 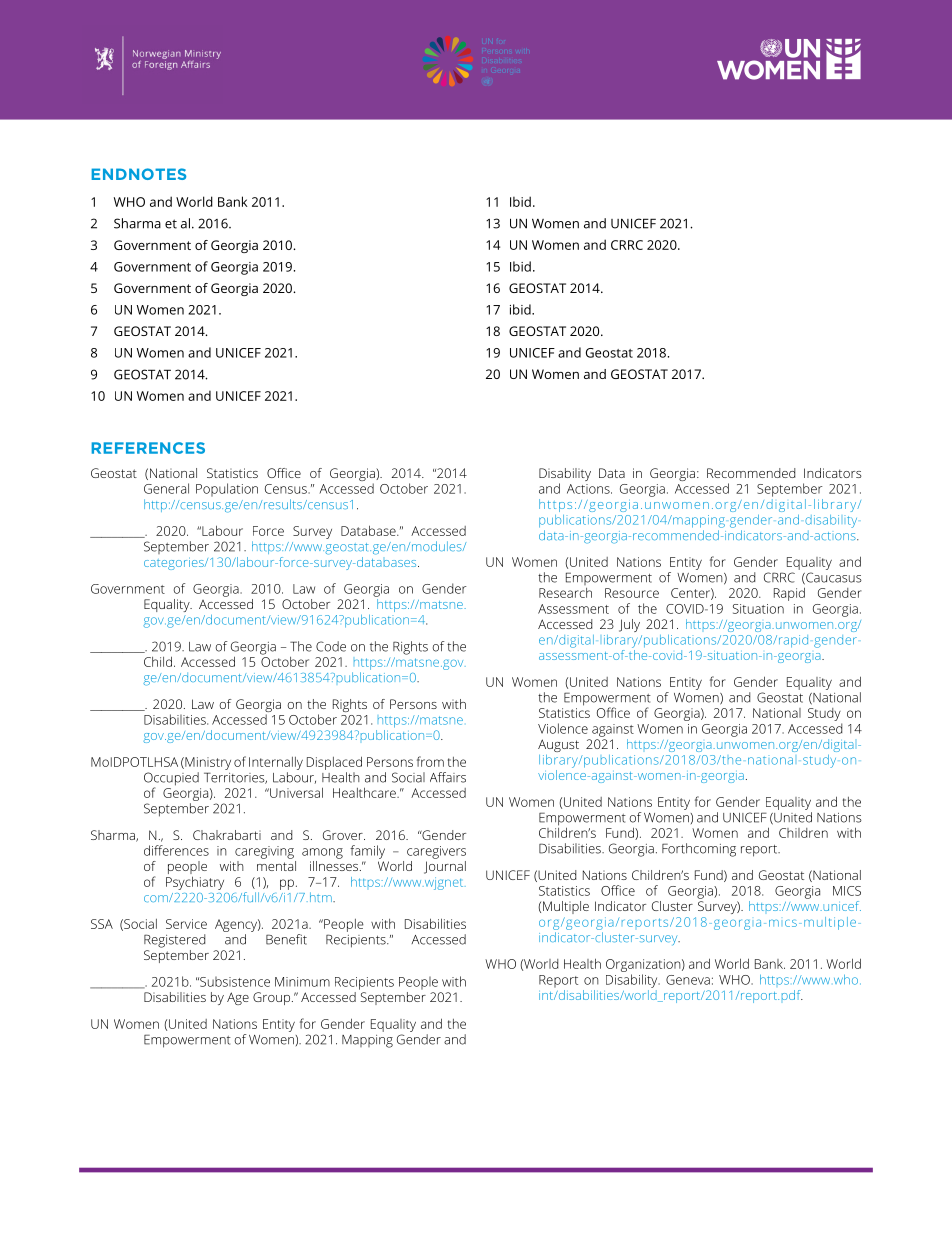 I want to click on July, so click(x=629, y=625).
